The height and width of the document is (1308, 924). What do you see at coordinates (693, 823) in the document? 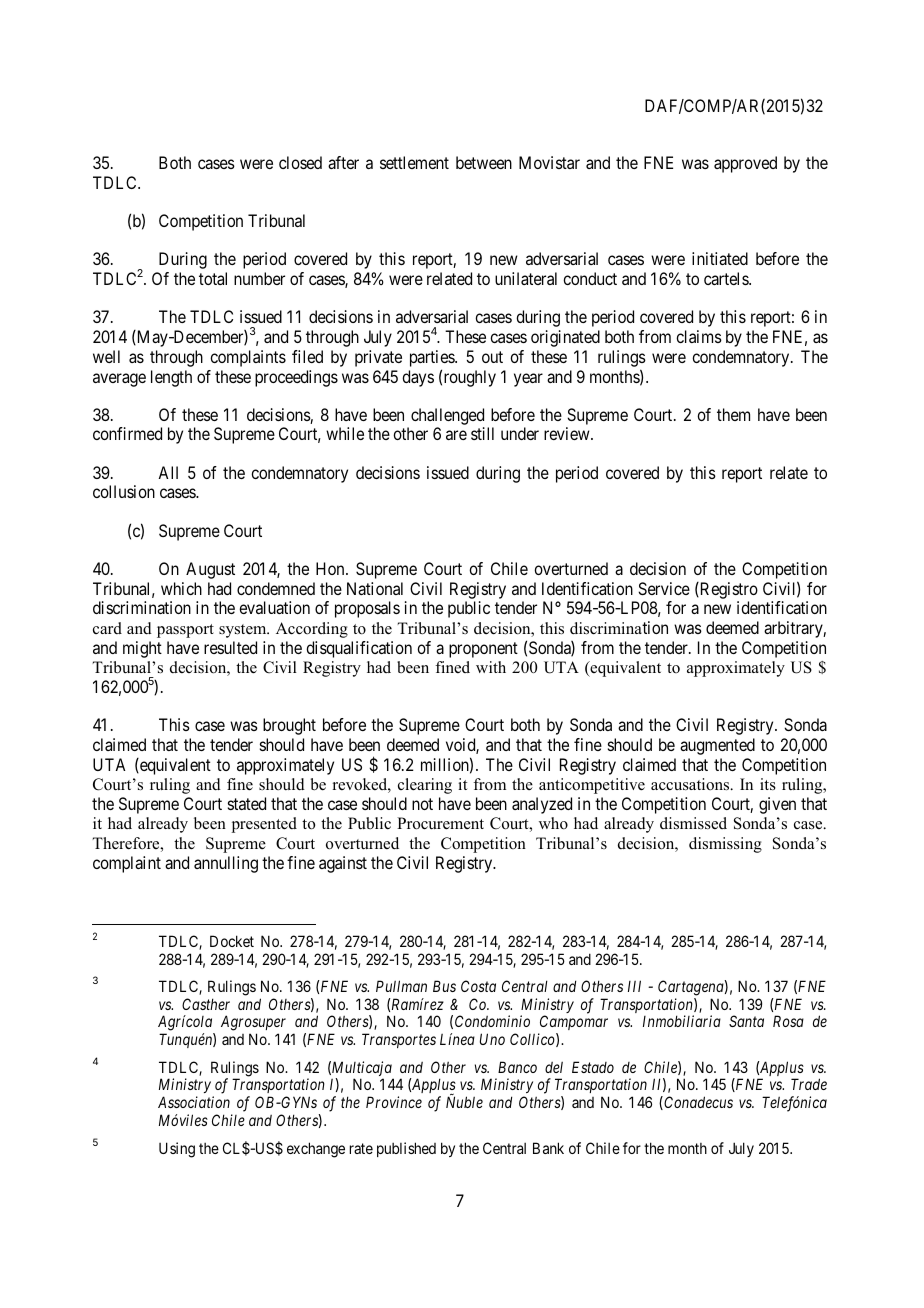
I see `dismissed` at bounding box center [693, 823].
